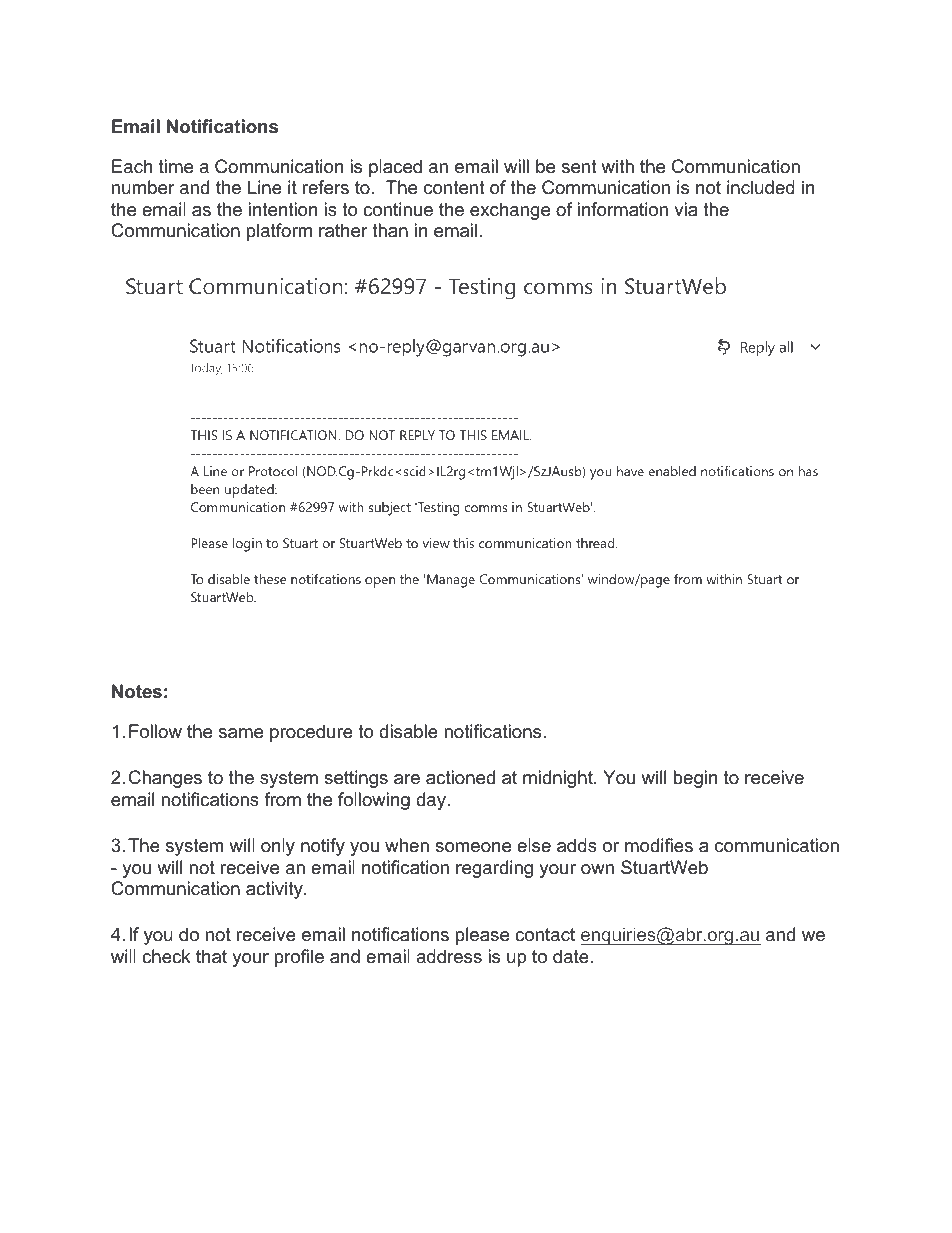 The width and height of the page is (952, 1233). What do you see at coordinates (454, 188) in the page?
I see `content` at bounding box center [454, 188].
